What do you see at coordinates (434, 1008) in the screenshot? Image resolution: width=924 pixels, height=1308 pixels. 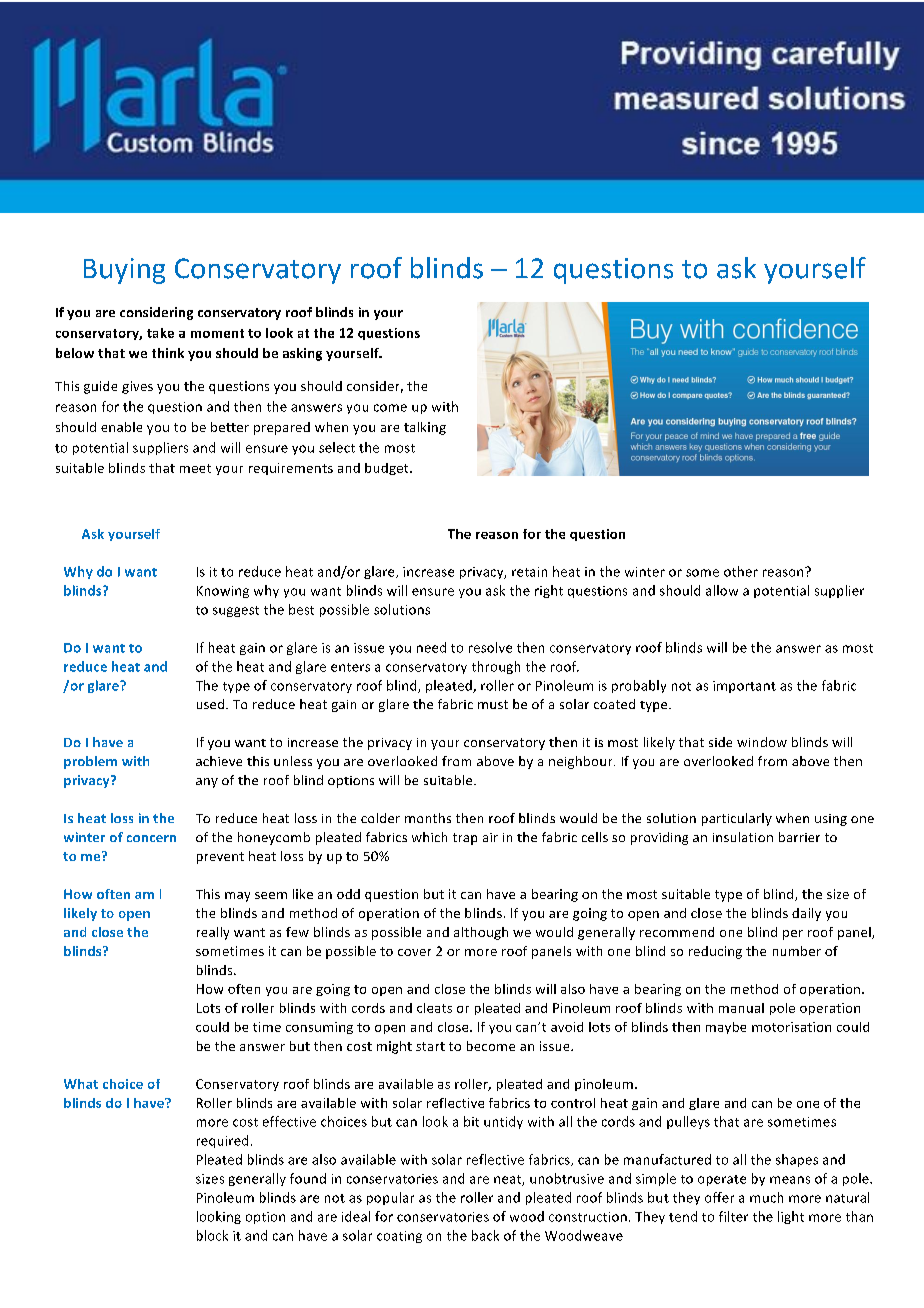 I see `cleats` at bounding box center [434, 1008].
